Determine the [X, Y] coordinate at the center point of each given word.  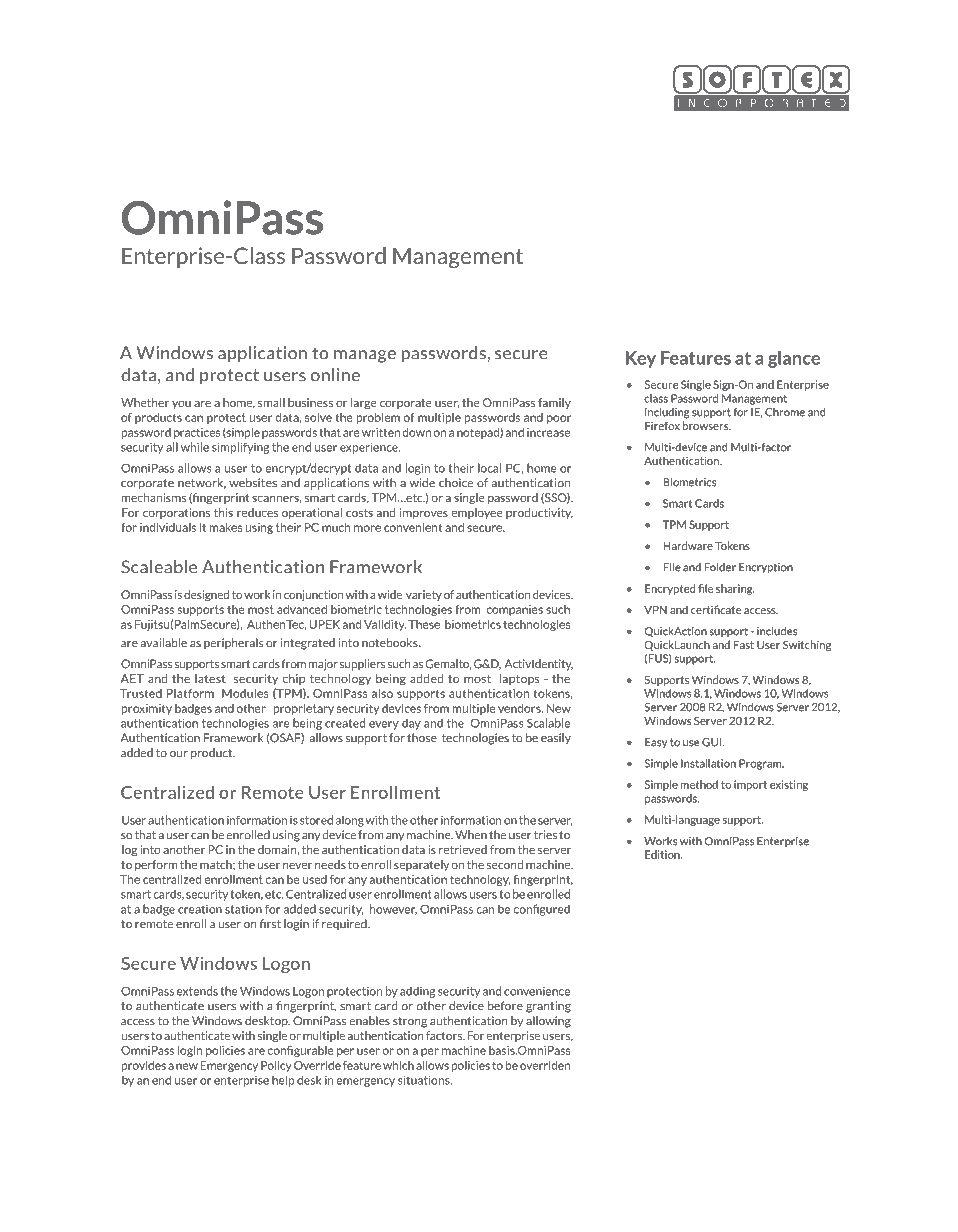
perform [156, 865]
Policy [276, 1066]
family [554, 403]
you [181, 404]
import [750, 785]
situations [425, 1080]
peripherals [233, 644]
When [471, 835]
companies [515, 610]
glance [794, 359]
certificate [716, 609]
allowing [548, 1022]
